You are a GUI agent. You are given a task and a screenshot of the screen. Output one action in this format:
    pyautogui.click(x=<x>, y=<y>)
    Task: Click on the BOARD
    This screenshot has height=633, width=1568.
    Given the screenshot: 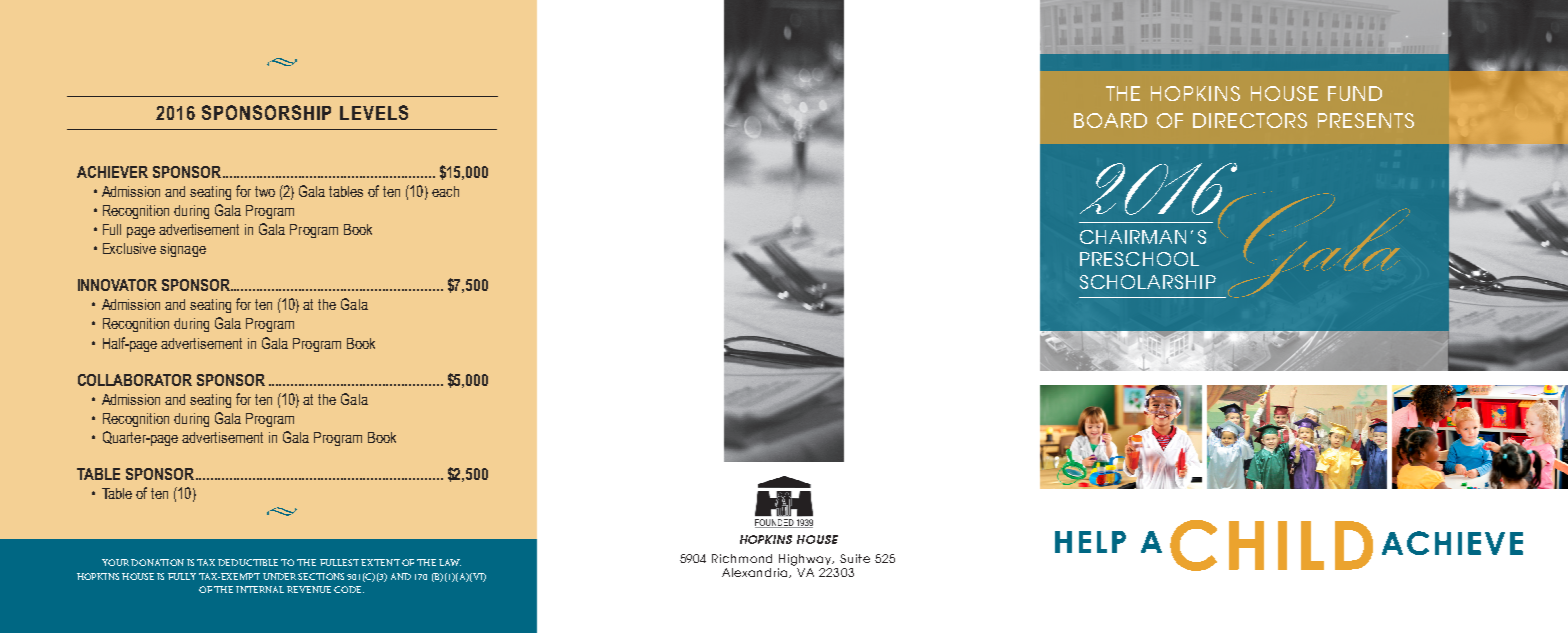 What is the action you would take?
    pyautogui.click(x=1110, y=120)
